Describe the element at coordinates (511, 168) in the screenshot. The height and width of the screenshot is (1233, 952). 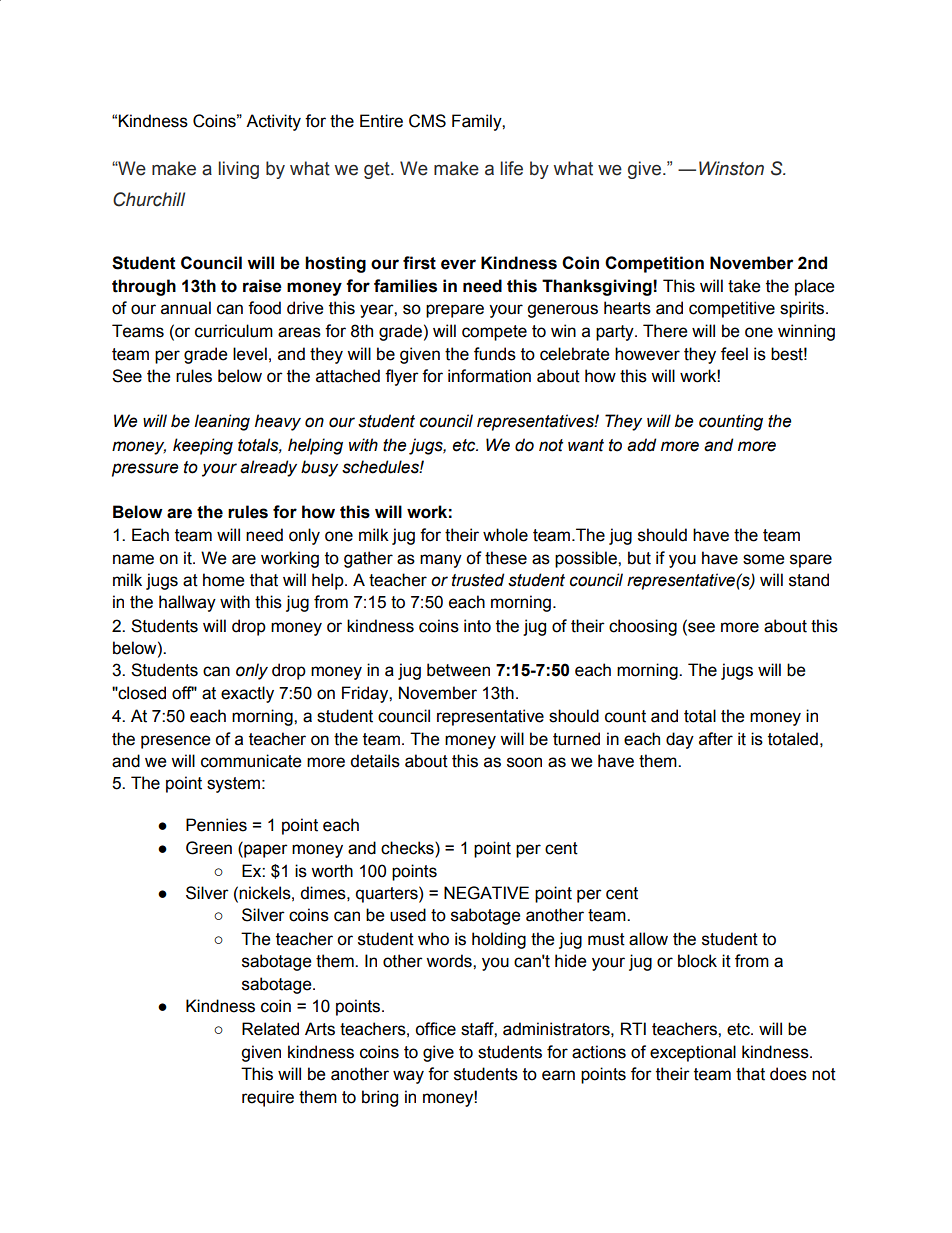
I see `life` at that location.
